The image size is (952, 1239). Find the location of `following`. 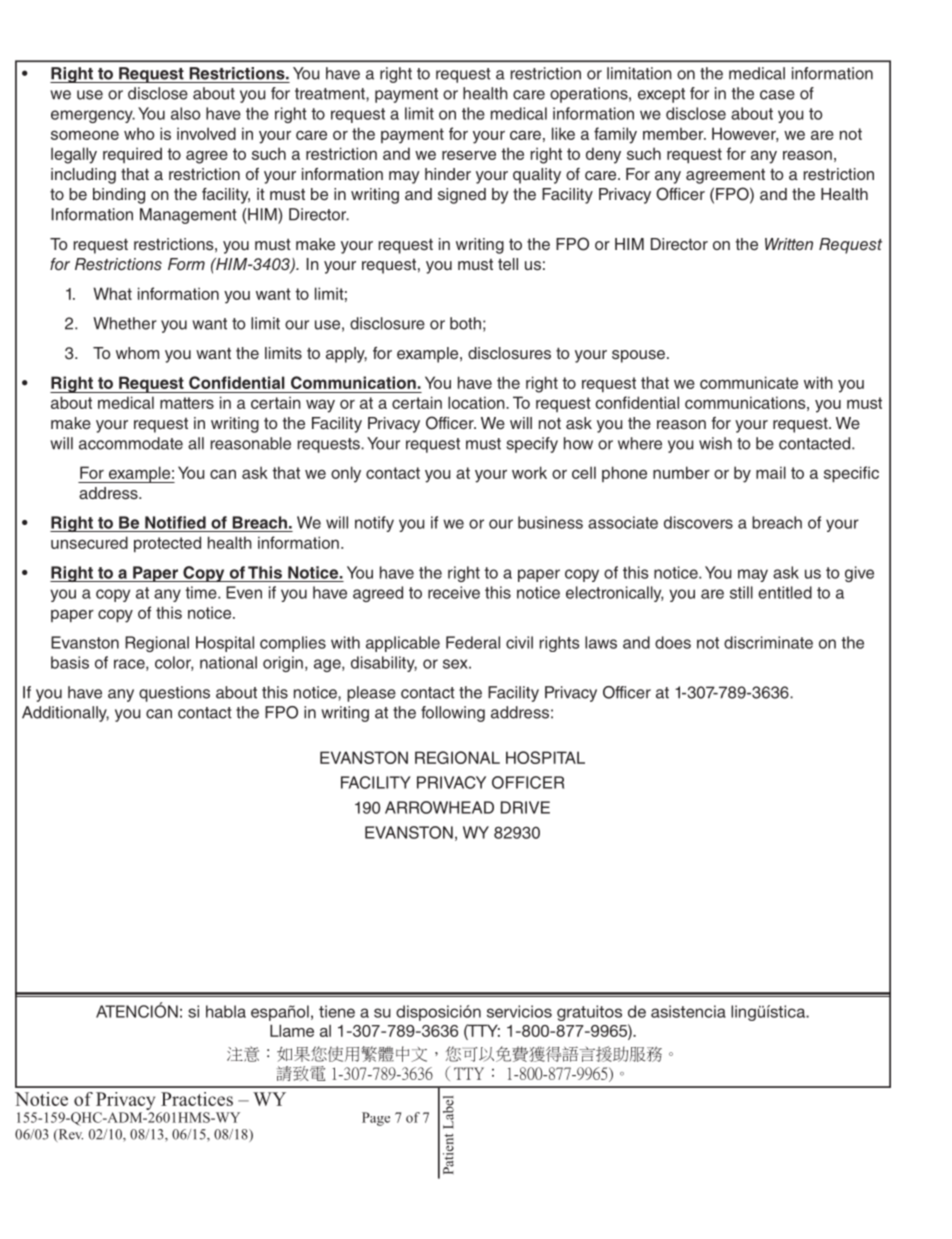

following is located at coordinates (453, 714).
